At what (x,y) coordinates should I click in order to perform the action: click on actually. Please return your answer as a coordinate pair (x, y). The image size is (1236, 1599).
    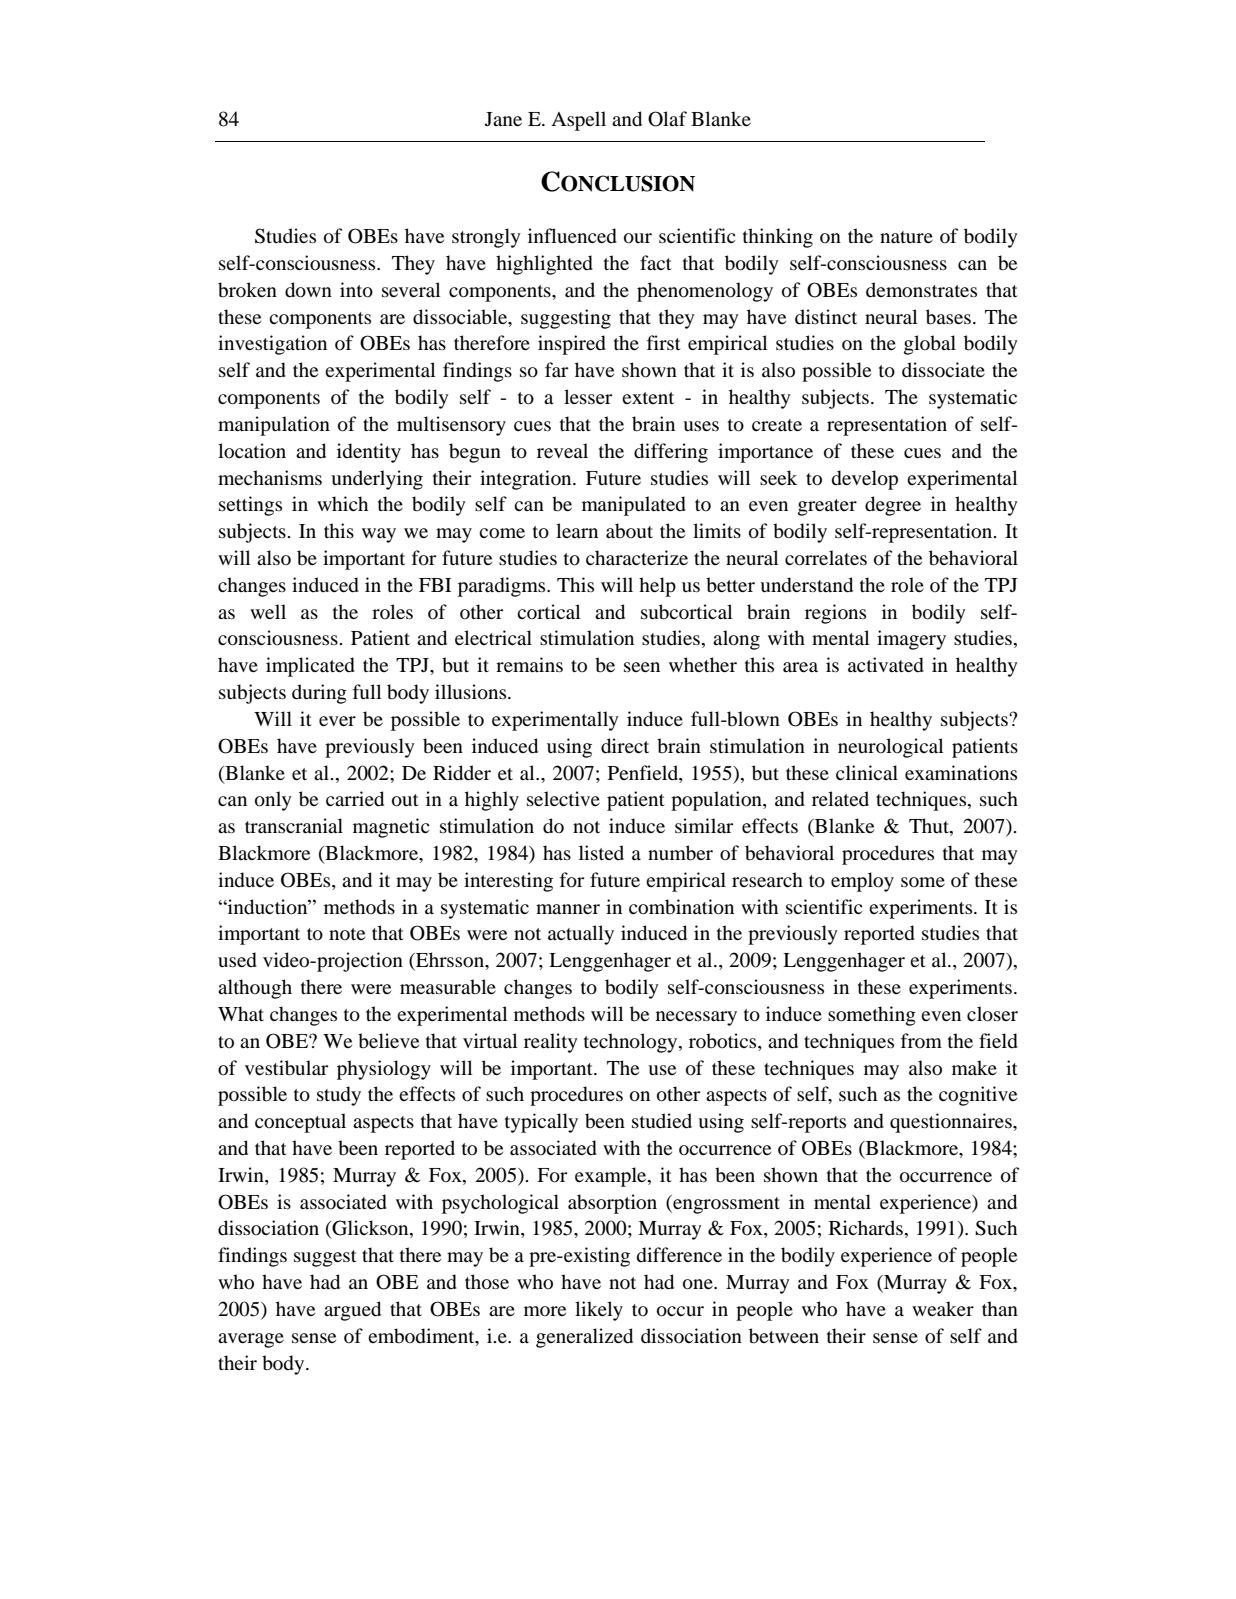
    Looking at the image, I should click on (581, 935).
